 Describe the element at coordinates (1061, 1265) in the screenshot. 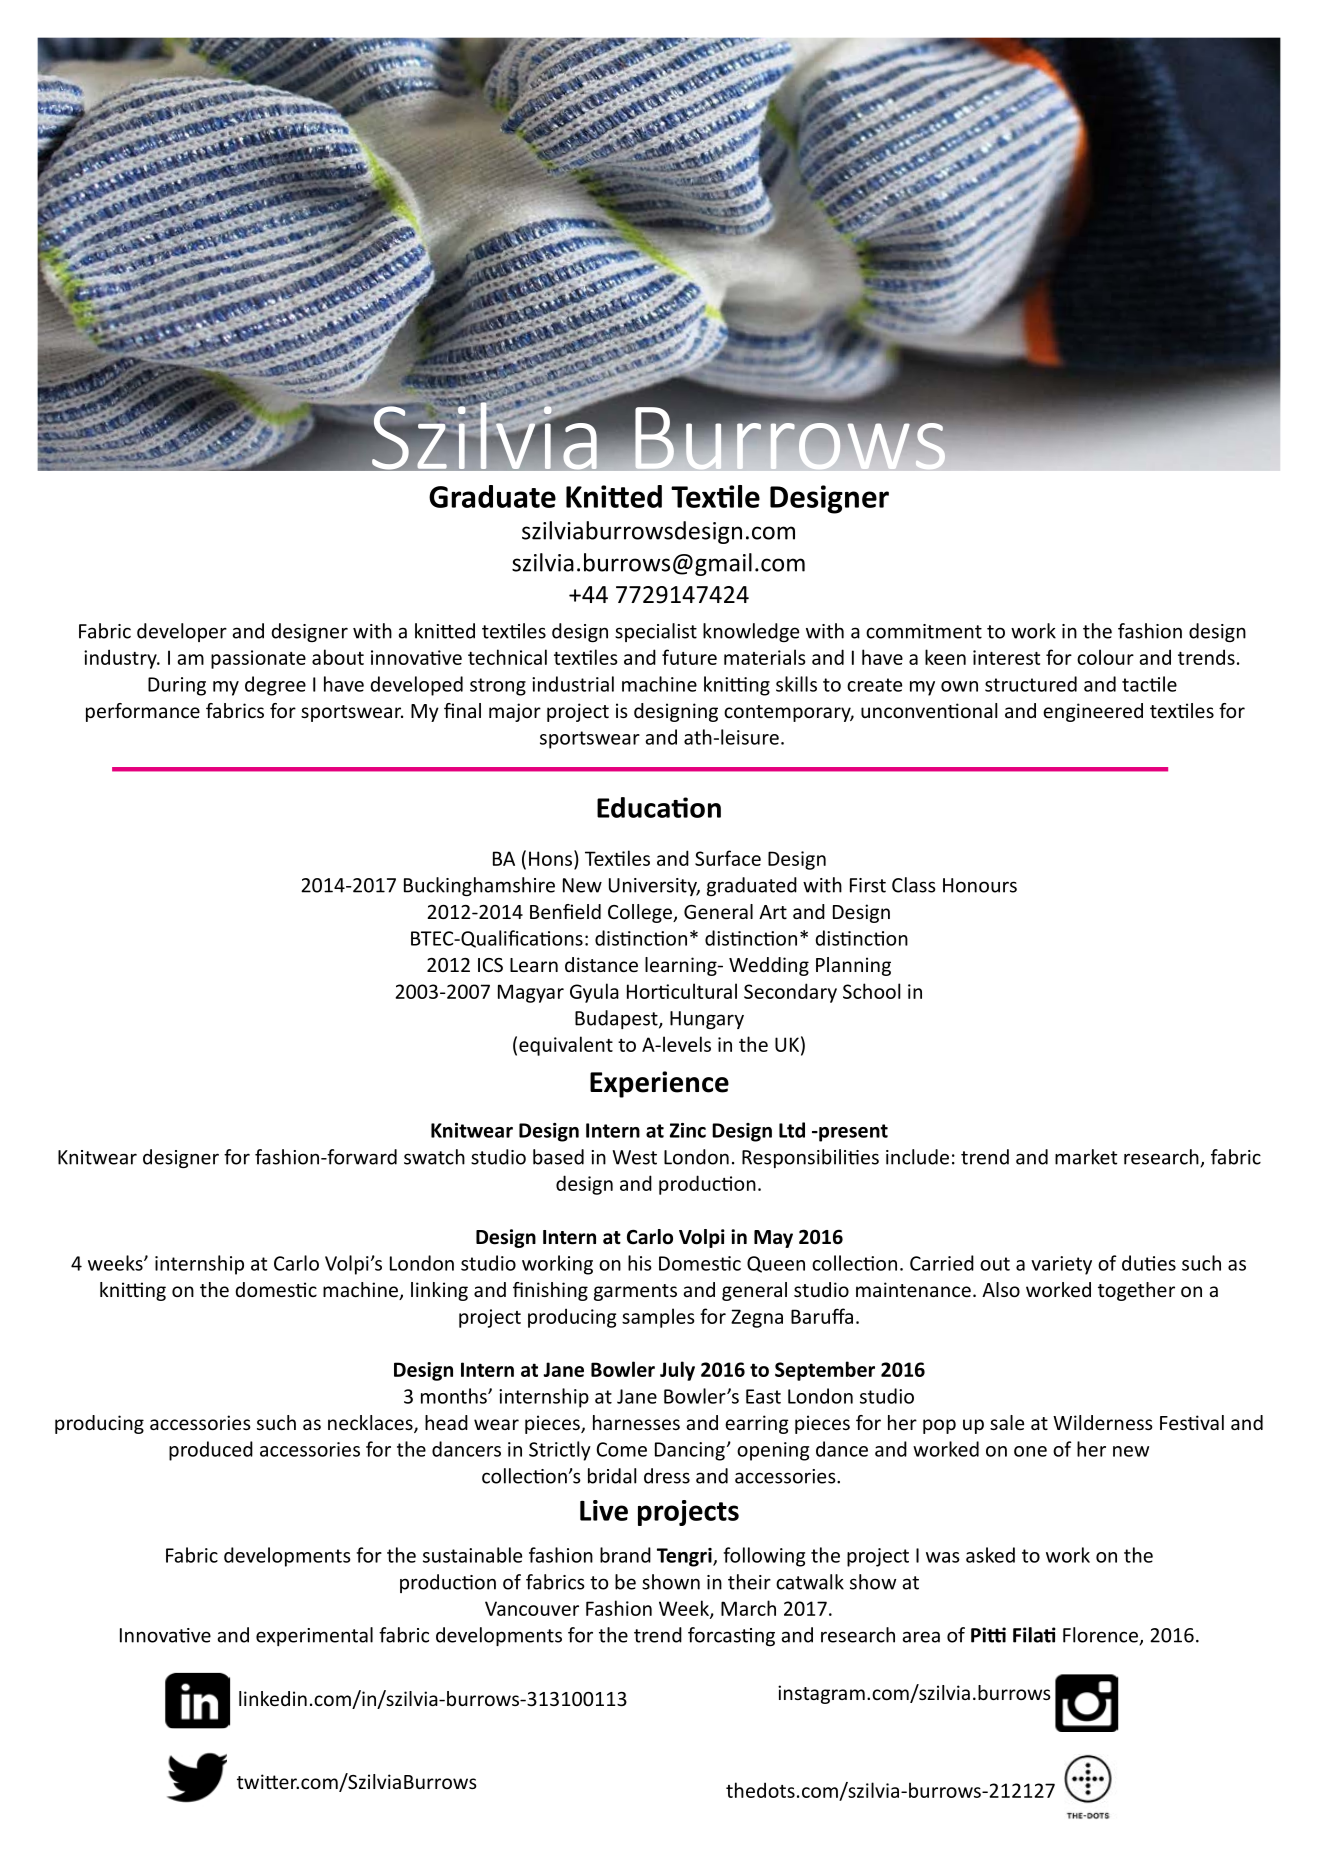

I see `variety` at that location.
